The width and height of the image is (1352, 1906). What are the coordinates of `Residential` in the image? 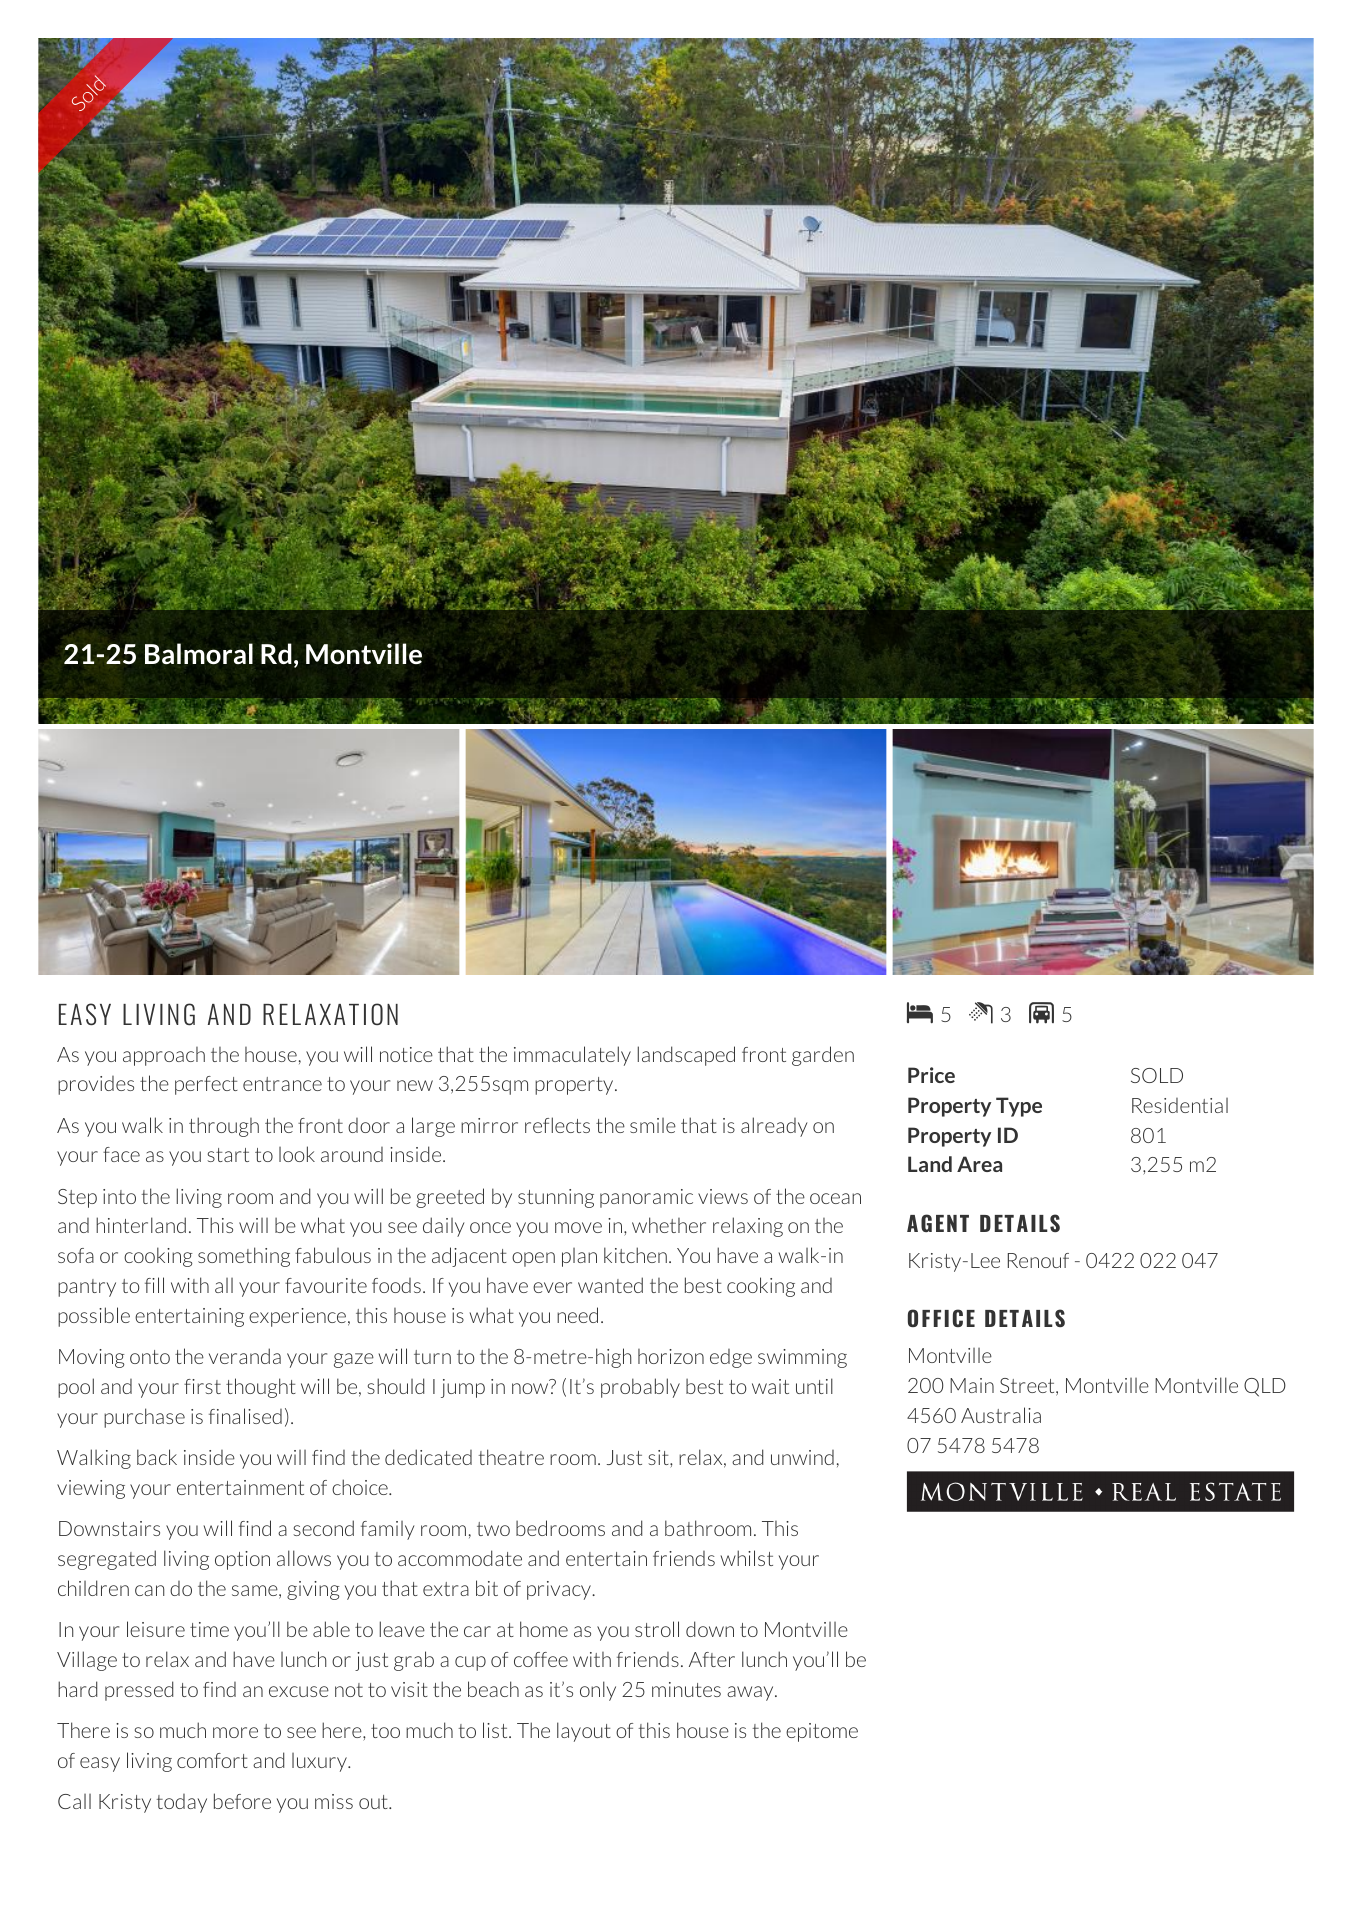 It's located at (1180, 1105).
